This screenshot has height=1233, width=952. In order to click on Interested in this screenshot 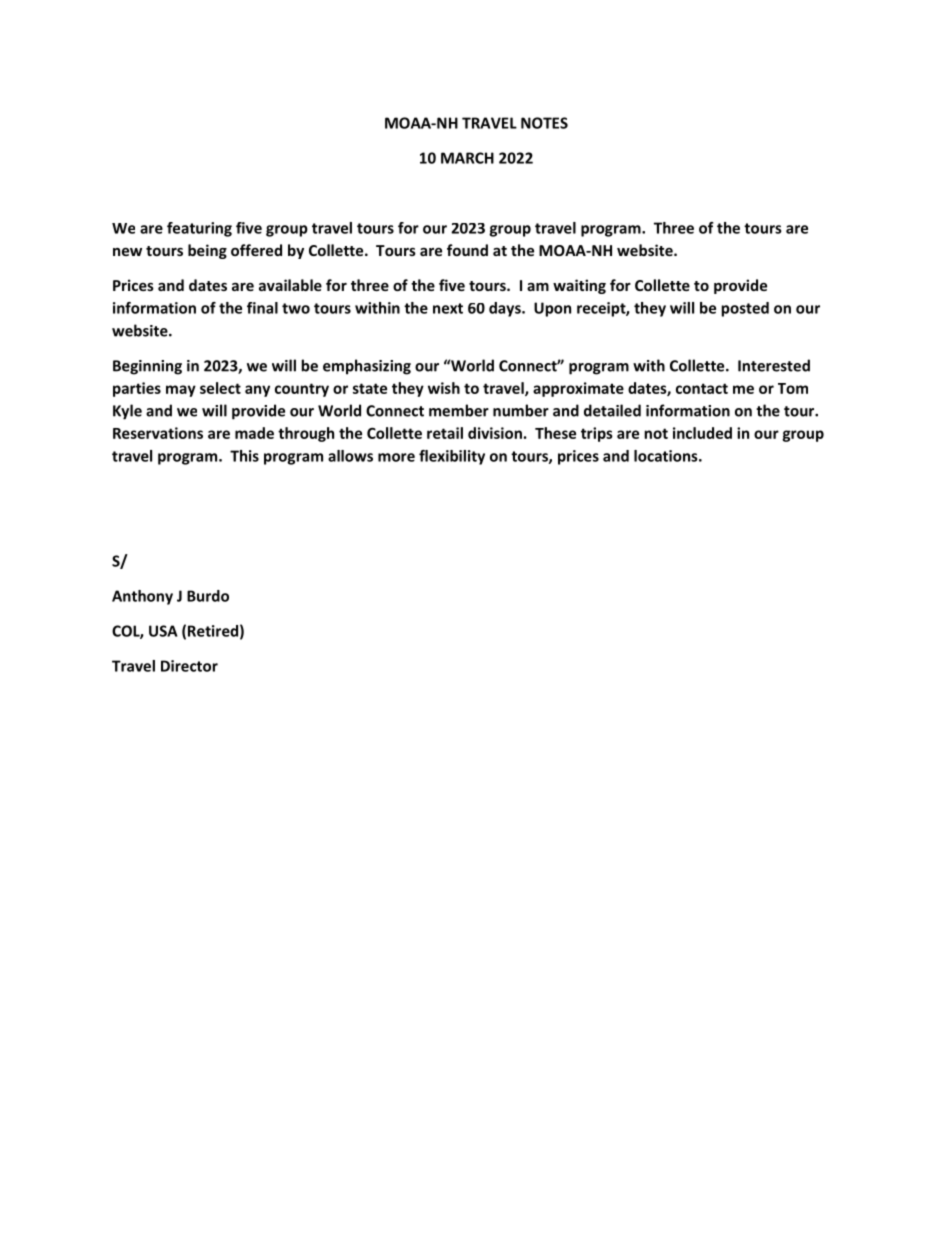, I will do `click(774, 365)`.
